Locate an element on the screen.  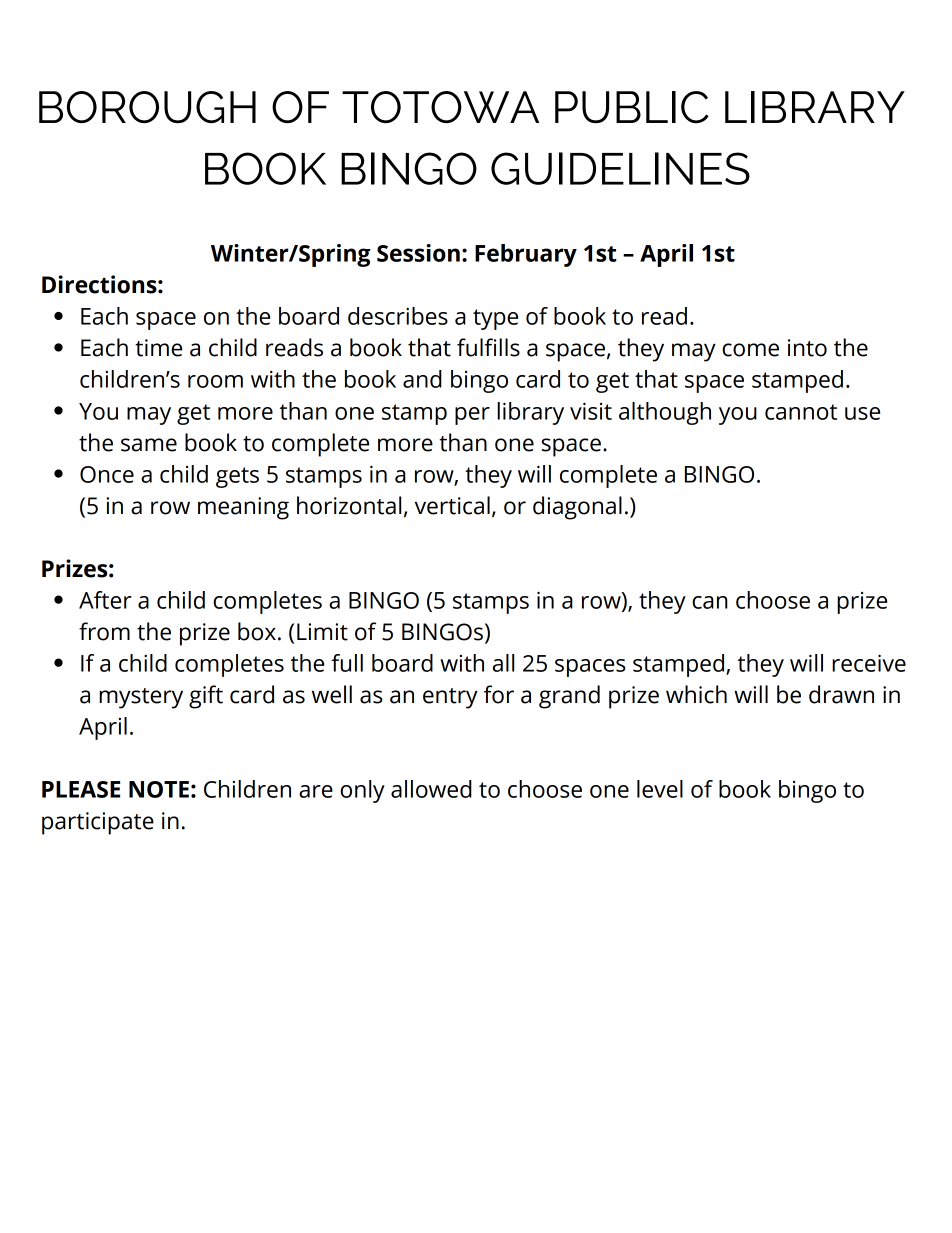
NOTE is located at coordinates (159, 789).
